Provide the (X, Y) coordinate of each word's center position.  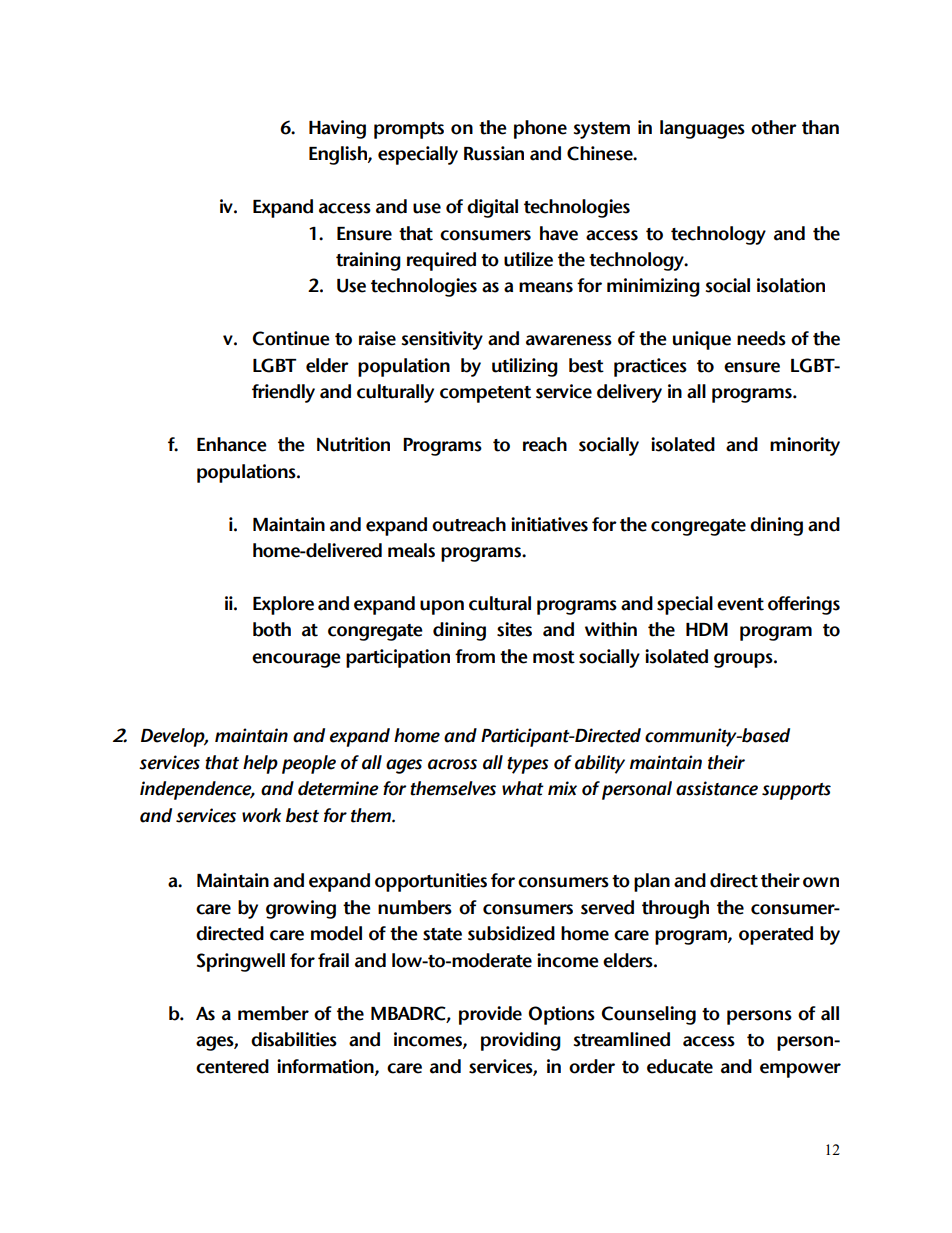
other (774, 127)
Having (337, 129)
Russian (494, 153)
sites (514, 629)
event (740, 604)
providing (521, 1041)
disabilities (294, 1039)
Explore (283, 605)
